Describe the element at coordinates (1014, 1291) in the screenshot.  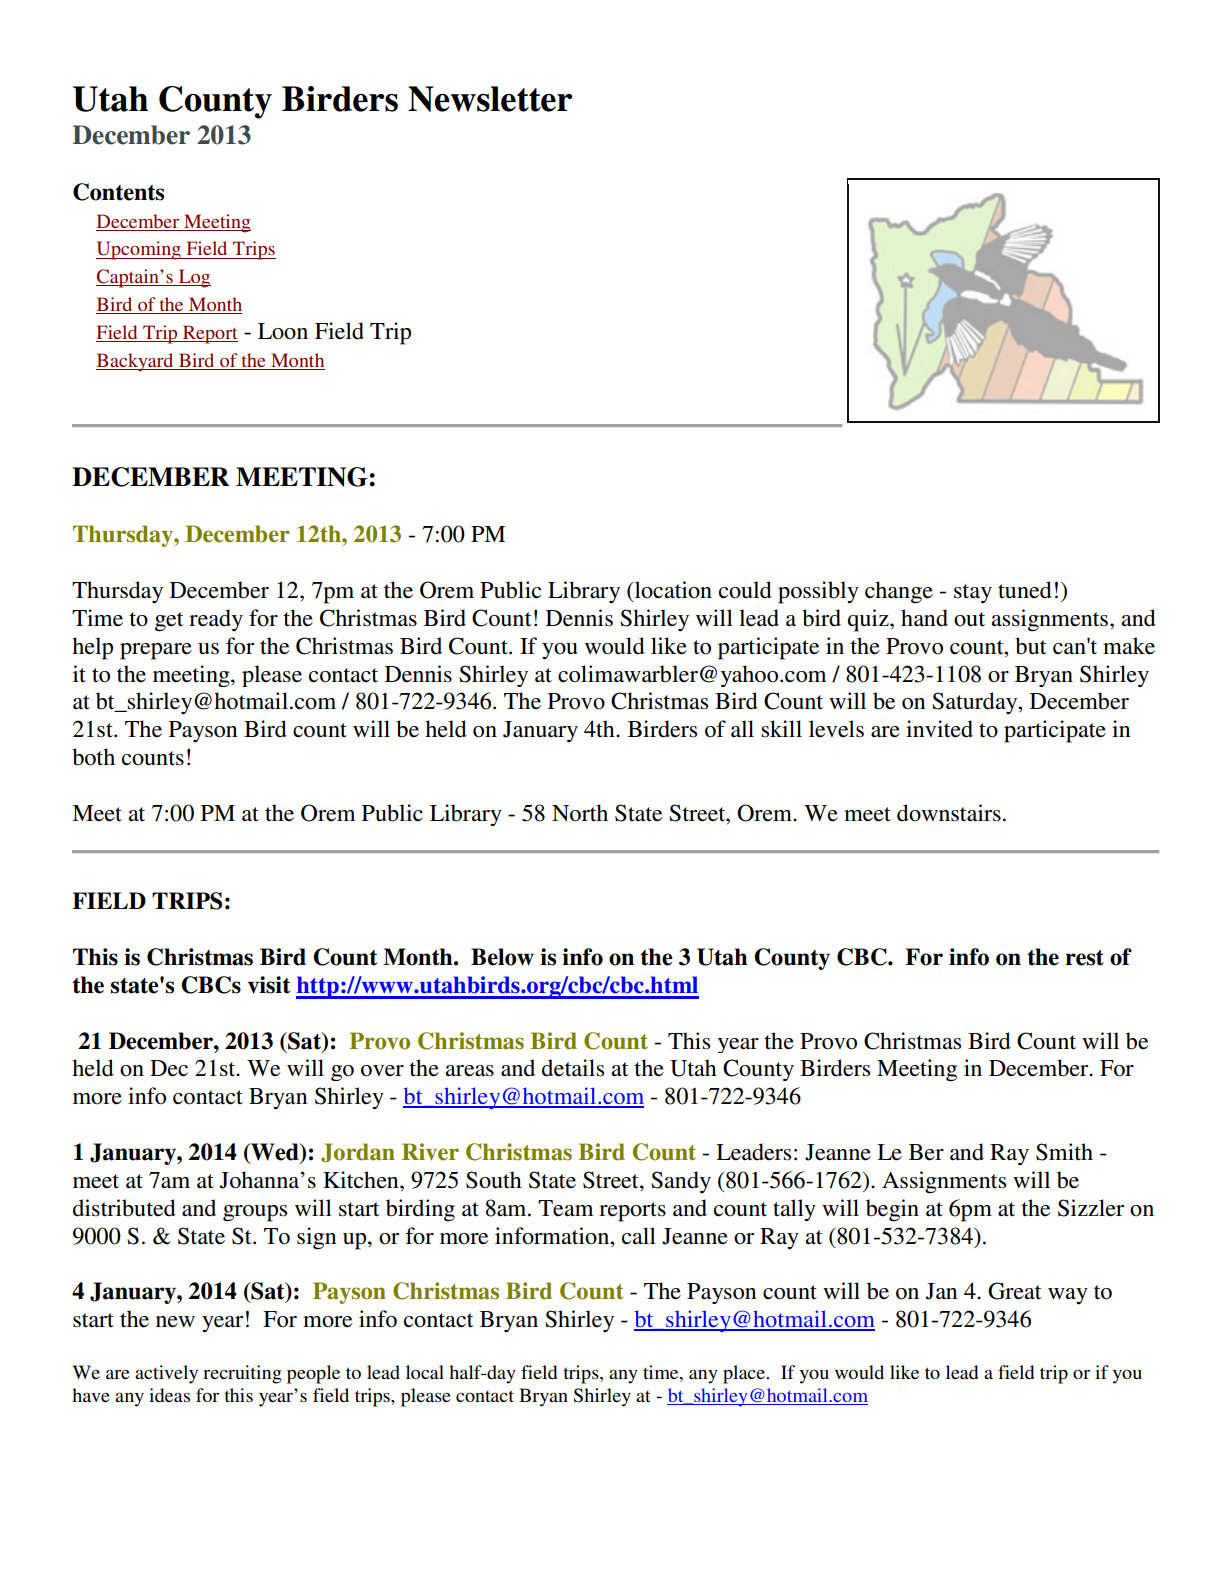
I see `Great` at that location.
